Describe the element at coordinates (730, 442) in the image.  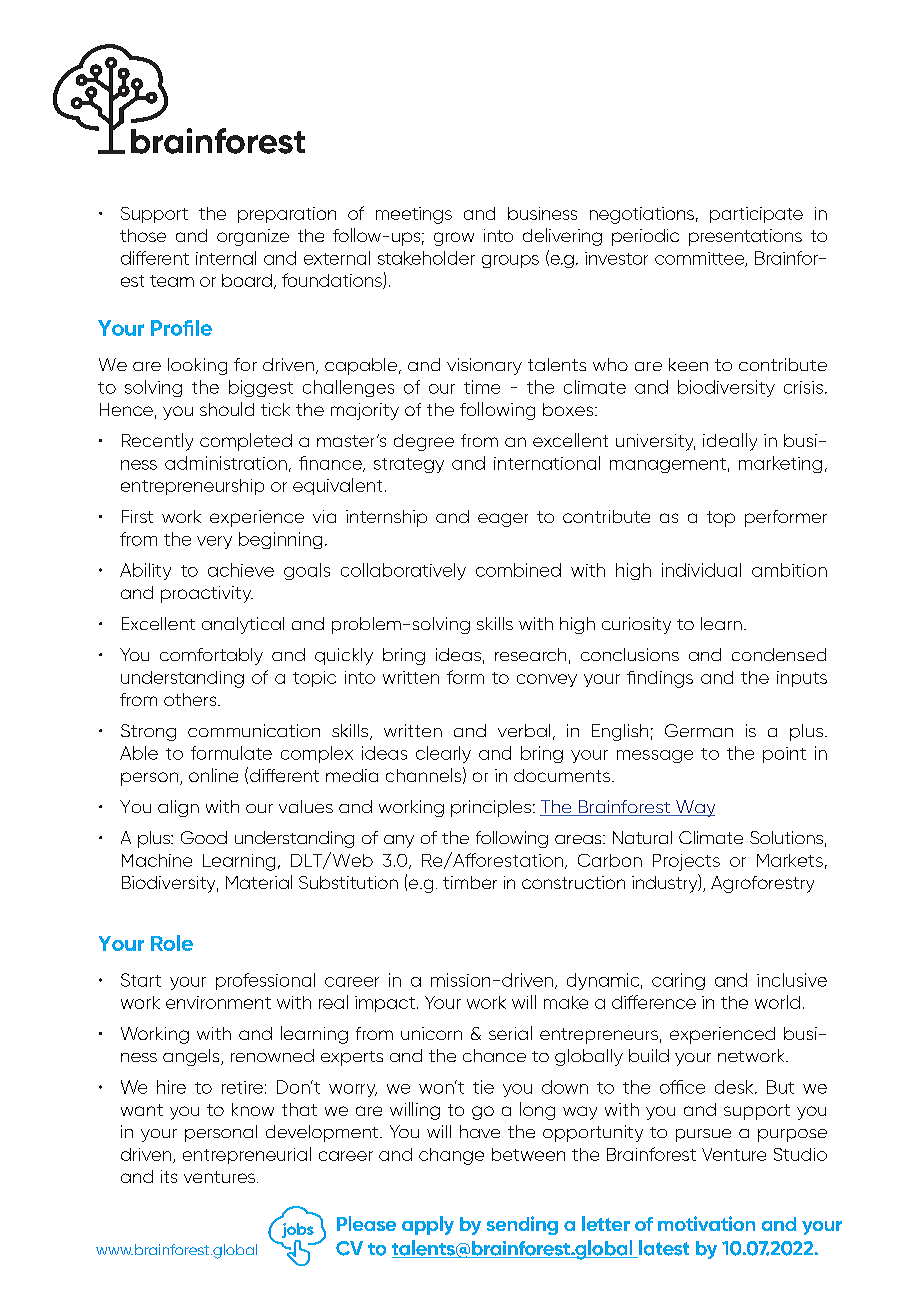
I see `ideally` at that location.
